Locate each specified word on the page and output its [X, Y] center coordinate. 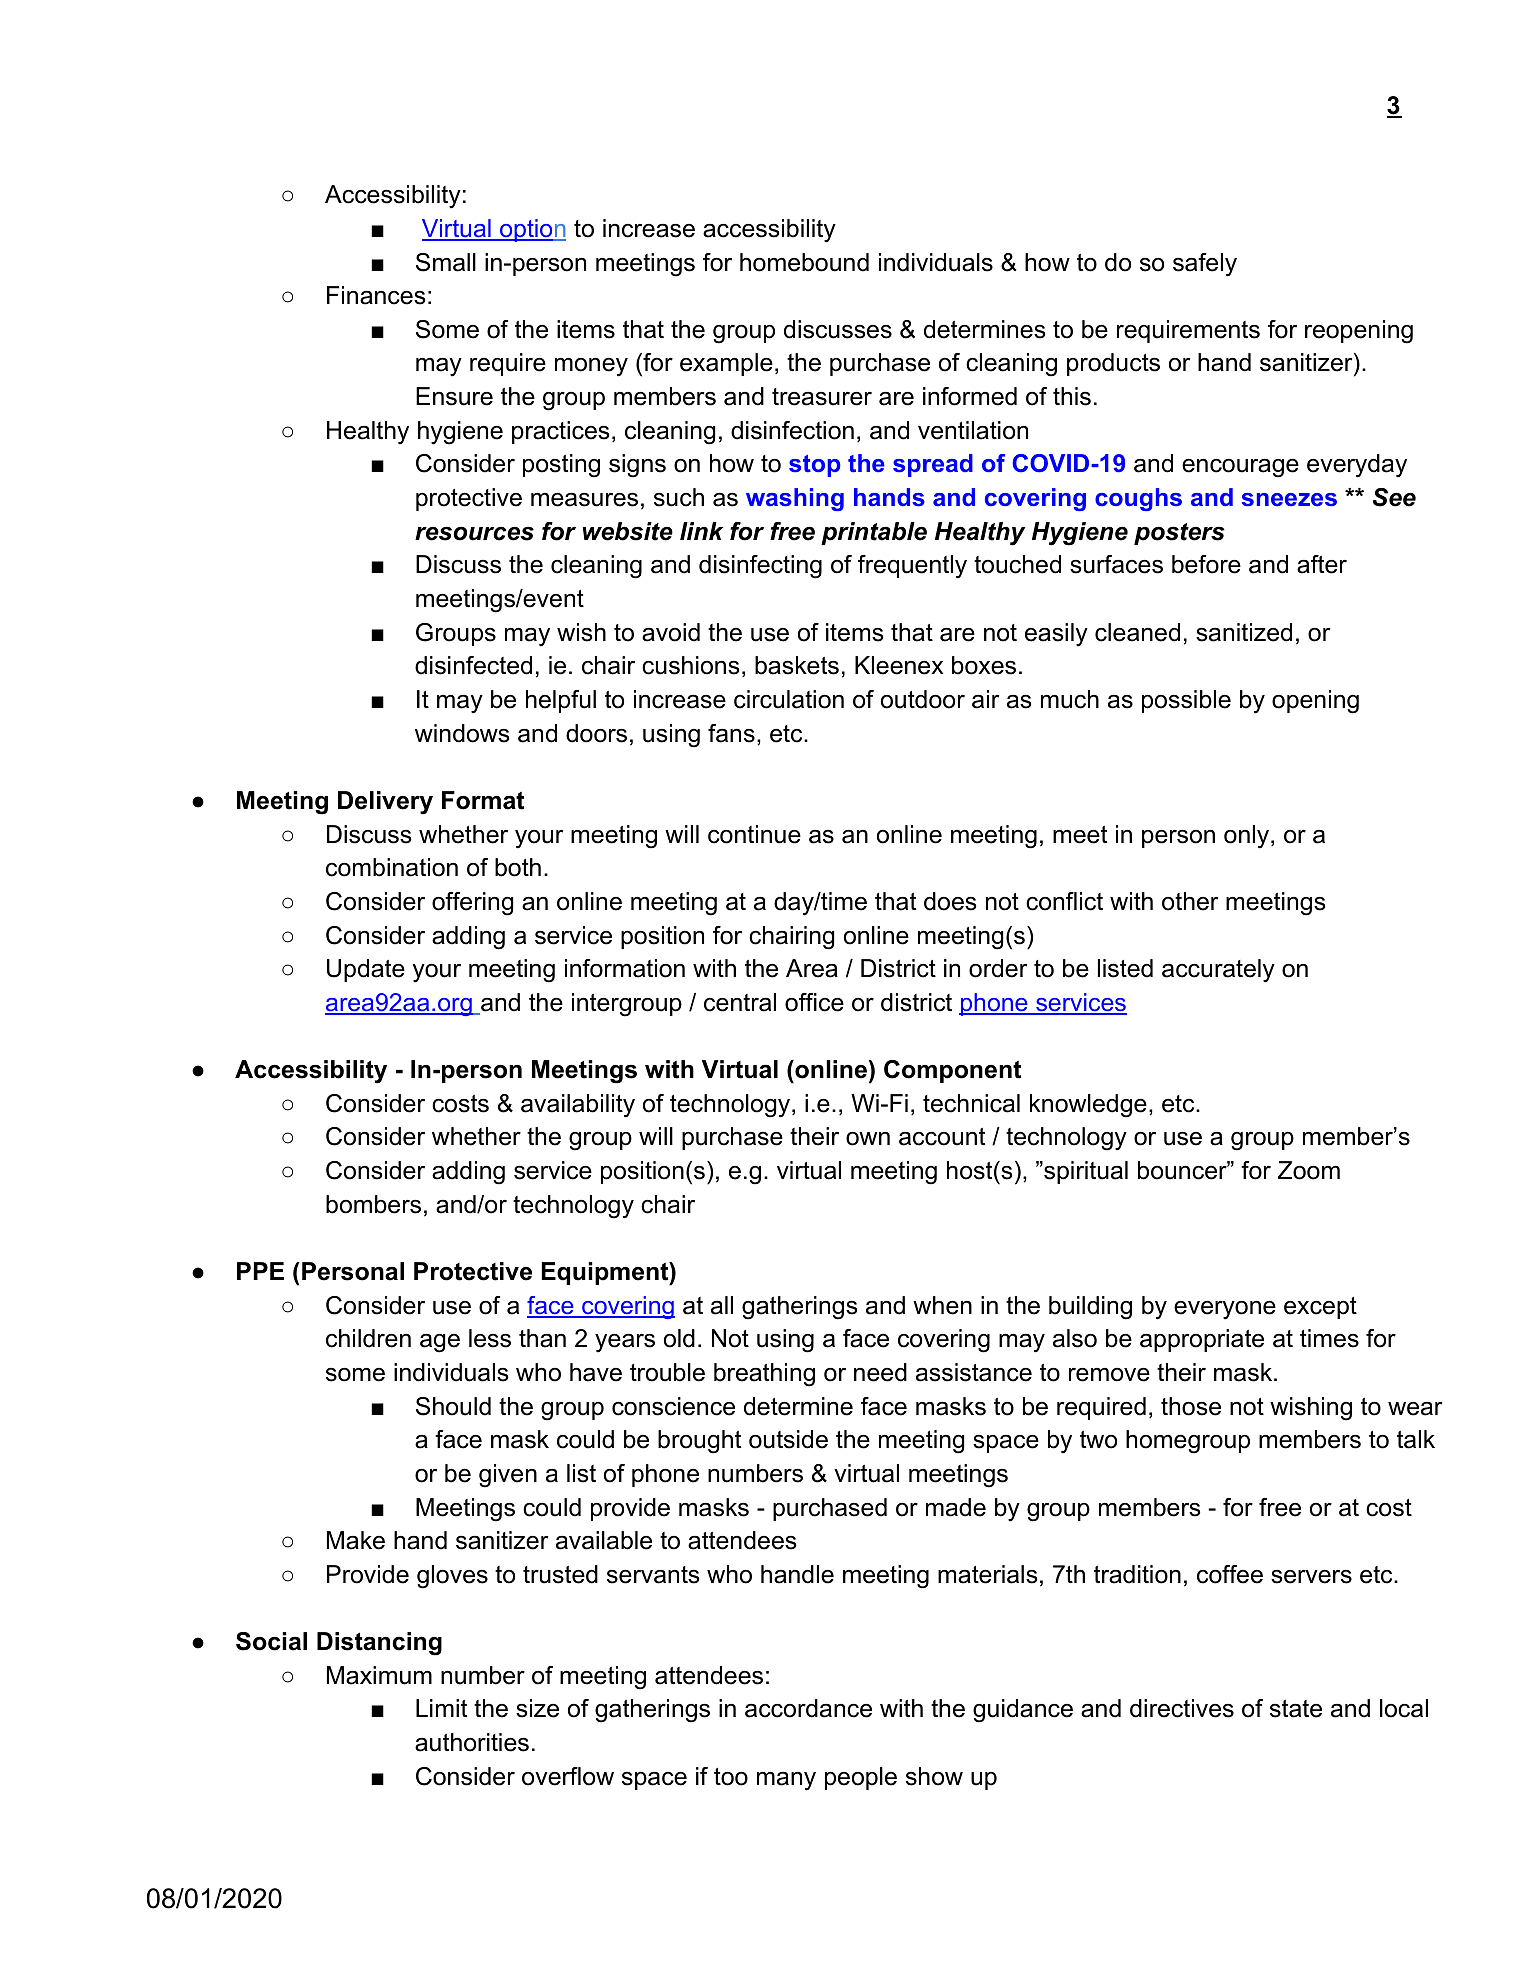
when [942, 1305]
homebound [804, 262]
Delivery [385, 803]
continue [754, 834]
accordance [808, 1708]
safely [1205, 265]
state [1296, 1709]
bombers [373, 1204]
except [1320, 1308]
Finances [376, 295]
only [1248, 837]
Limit [441, 1708]
